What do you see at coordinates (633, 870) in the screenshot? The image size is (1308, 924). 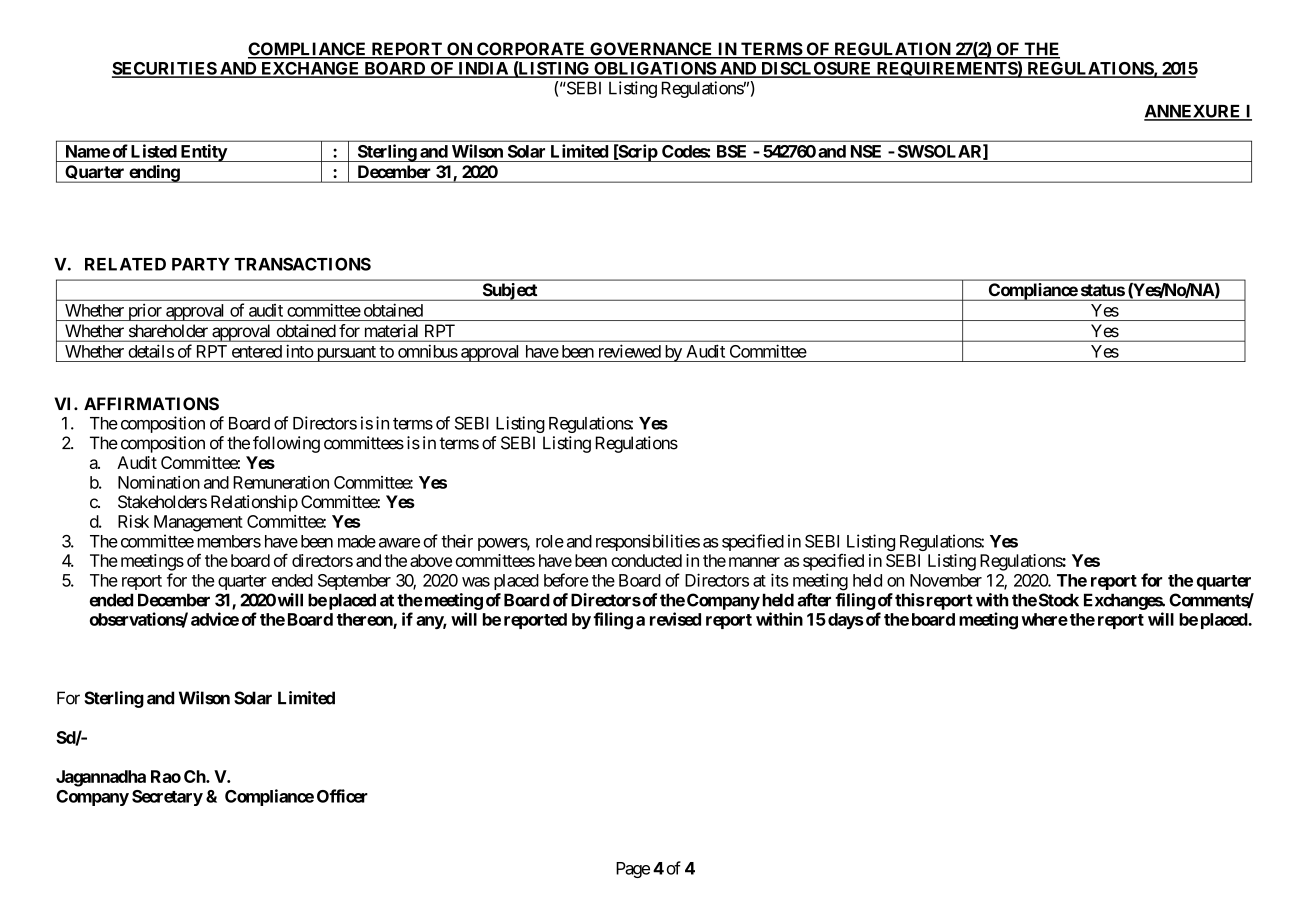 I see `Page` at bounding box center [633, 870].
